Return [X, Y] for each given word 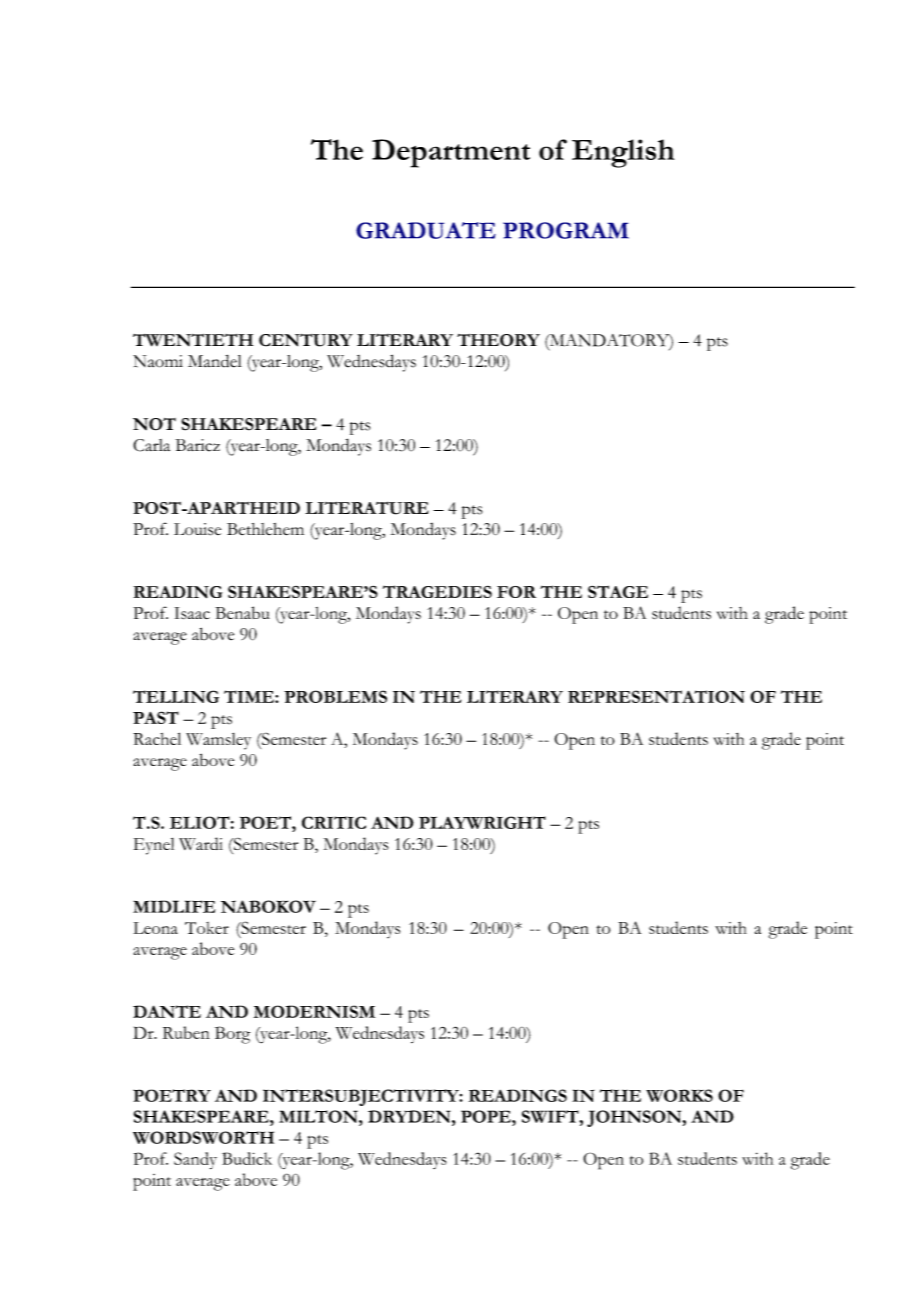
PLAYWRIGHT [482, 822]
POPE [487, 1116]
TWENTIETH [193, 340]
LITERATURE [367, 508]
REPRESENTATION [656, 696]
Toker [207, 928]
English [623, 153]
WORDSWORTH [203, 1137]
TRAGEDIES [437, 591]
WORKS [679, 1095]
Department [451, 153]
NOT [154, 424]
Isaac [192, 613]
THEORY [498, 340]
